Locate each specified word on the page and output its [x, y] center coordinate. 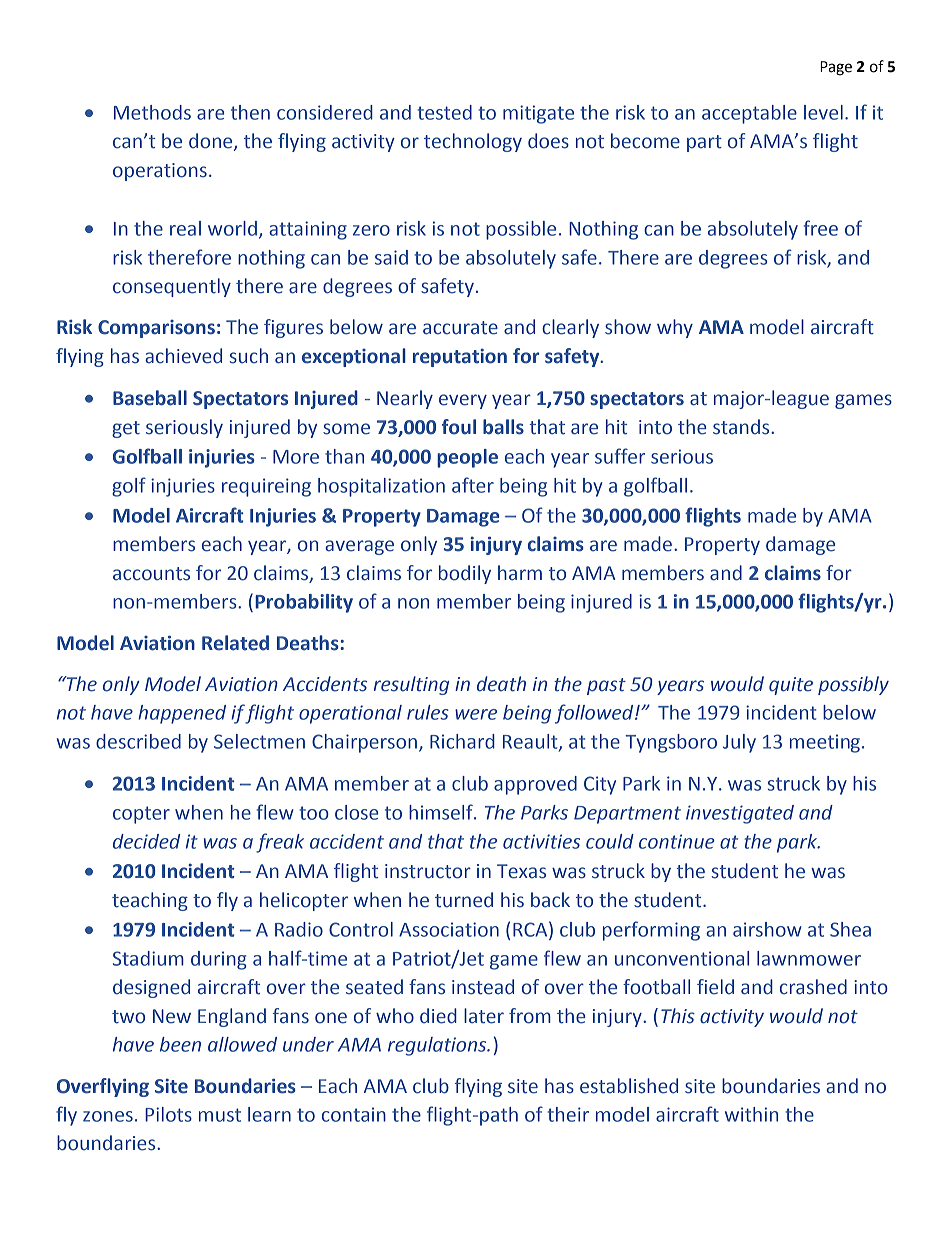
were [476, 714]
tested [444, 112]
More [296, 457]
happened [182, 714]
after [473, 485]
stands [742, 427]
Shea [850, 929]
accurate [460, 328]
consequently [172, 287]
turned [464, 900]
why [675, 328]
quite [791, 686]
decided [146, 841]
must [220, 1115]
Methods [152, 112]
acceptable [749, 114]
